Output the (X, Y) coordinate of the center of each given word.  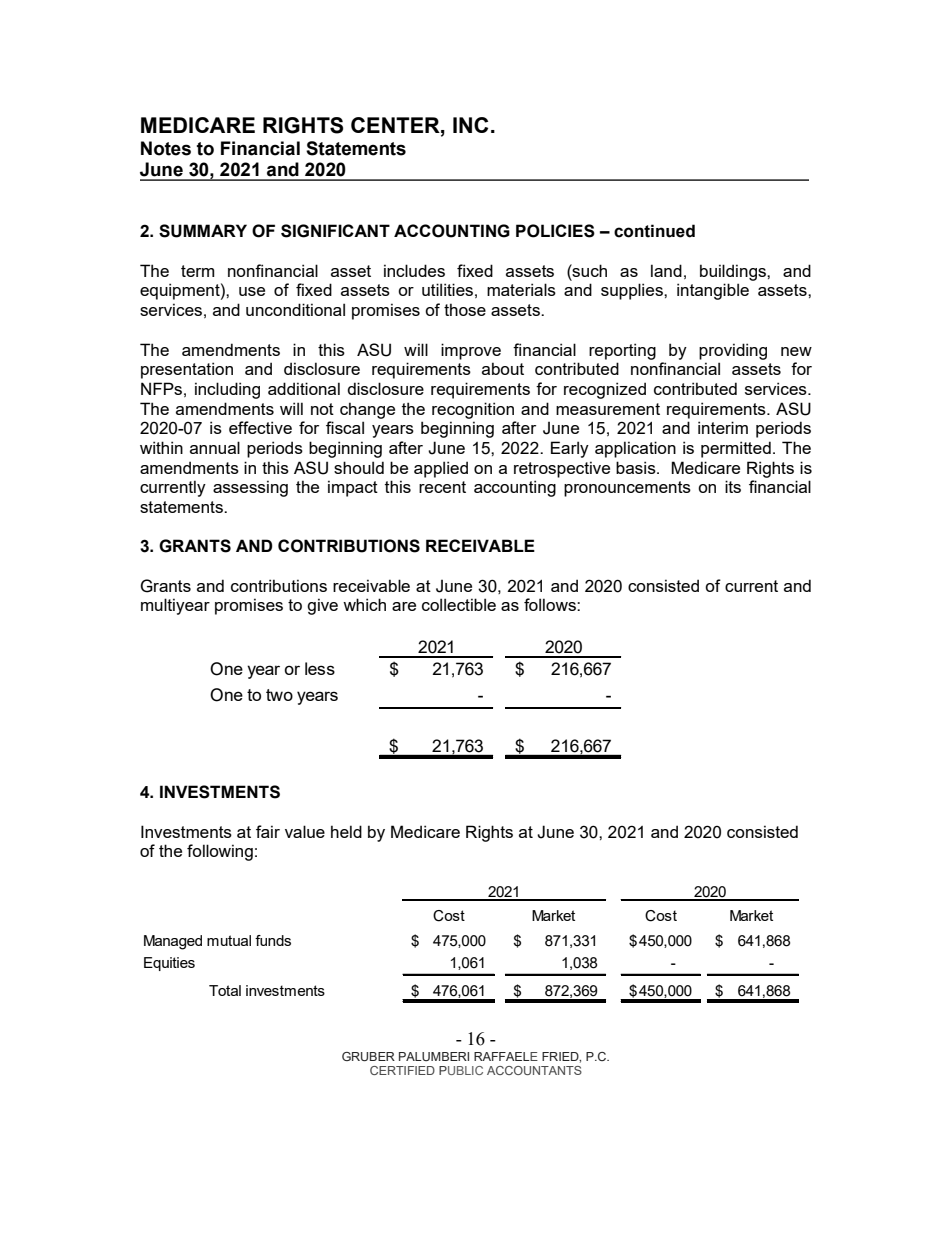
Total (225, 990)
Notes (166, 148)
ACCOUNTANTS (534, 1070)
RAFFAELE (506, 1056)
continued (654, 231)
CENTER (396, 125)
